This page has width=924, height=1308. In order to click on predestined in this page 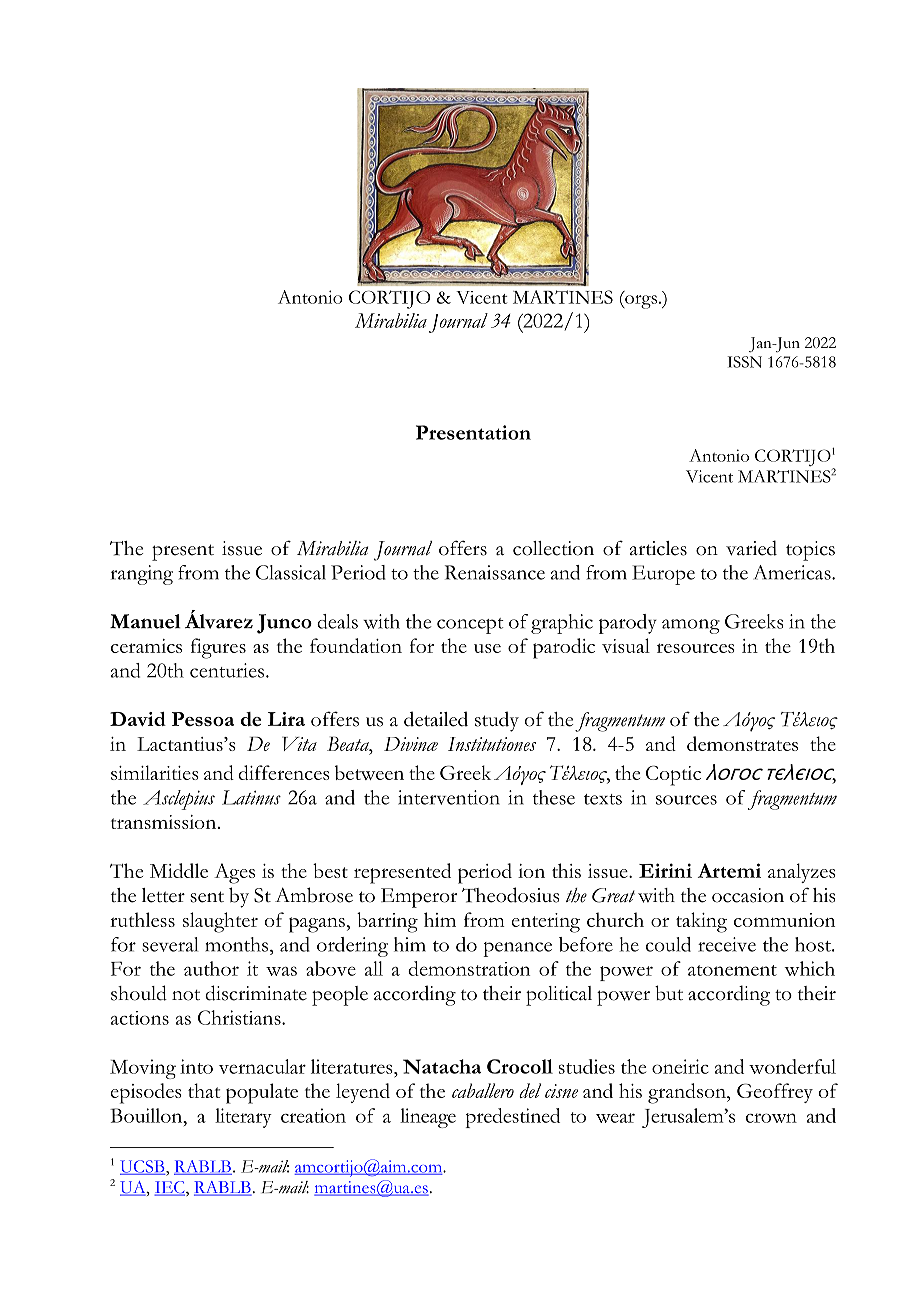, I will do `click(513, 1118)`.
